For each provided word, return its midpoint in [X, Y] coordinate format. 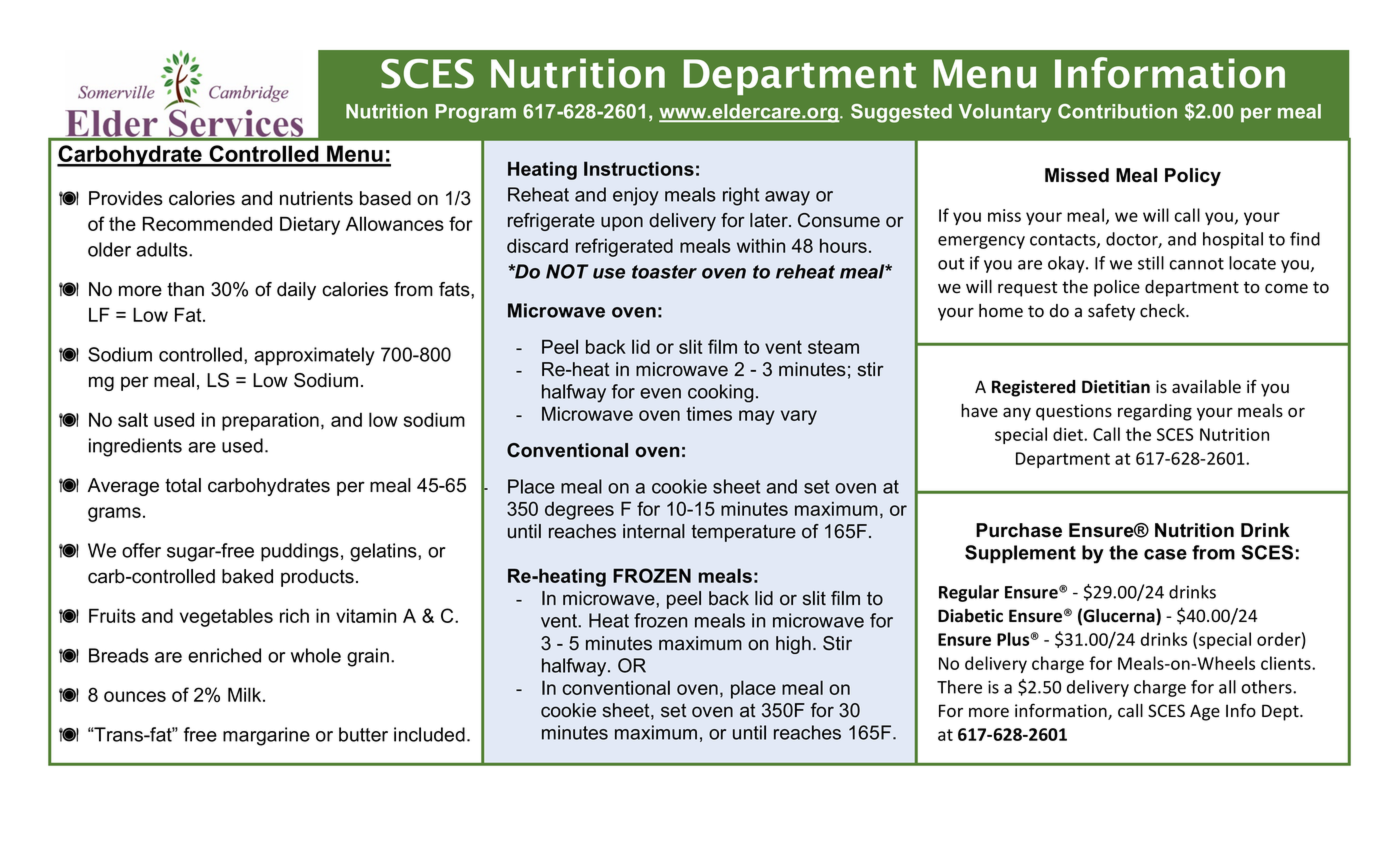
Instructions [639, 168]
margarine [266, 736]
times [709, 414]
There [959, 687]
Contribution [1117, 111]
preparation [270, 422]
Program [476, 113]
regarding [1155, 412]
